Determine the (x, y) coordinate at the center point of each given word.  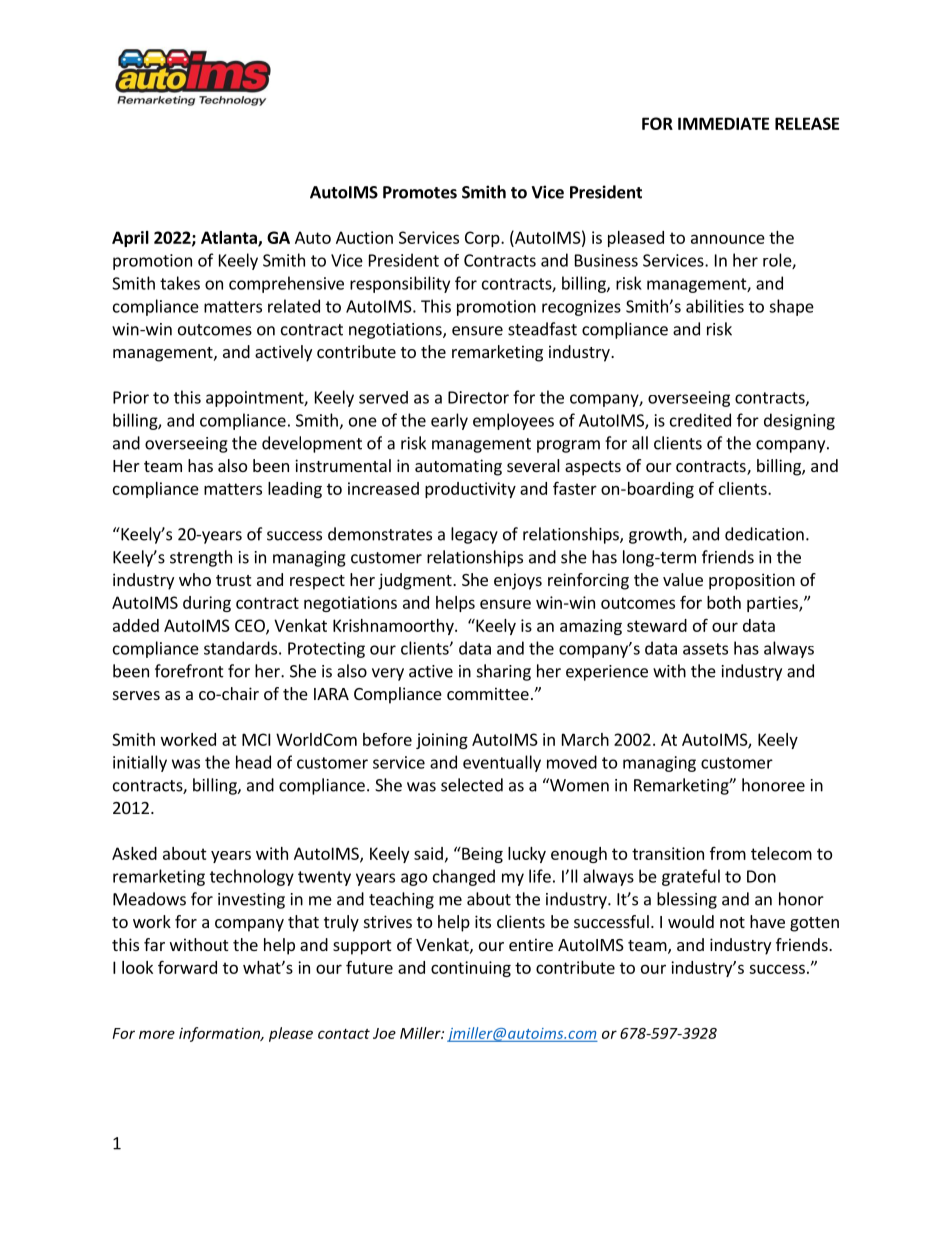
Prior (131, 397)
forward (187, 967)
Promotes (420, 192)
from (728, 853)
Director (478, 397)
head (253, 762)
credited (700, 420)
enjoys (518, 581)
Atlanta (230, 238)
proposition (752, 581)
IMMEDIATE (723, 123)
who (195, 579)
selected (472, 785)
